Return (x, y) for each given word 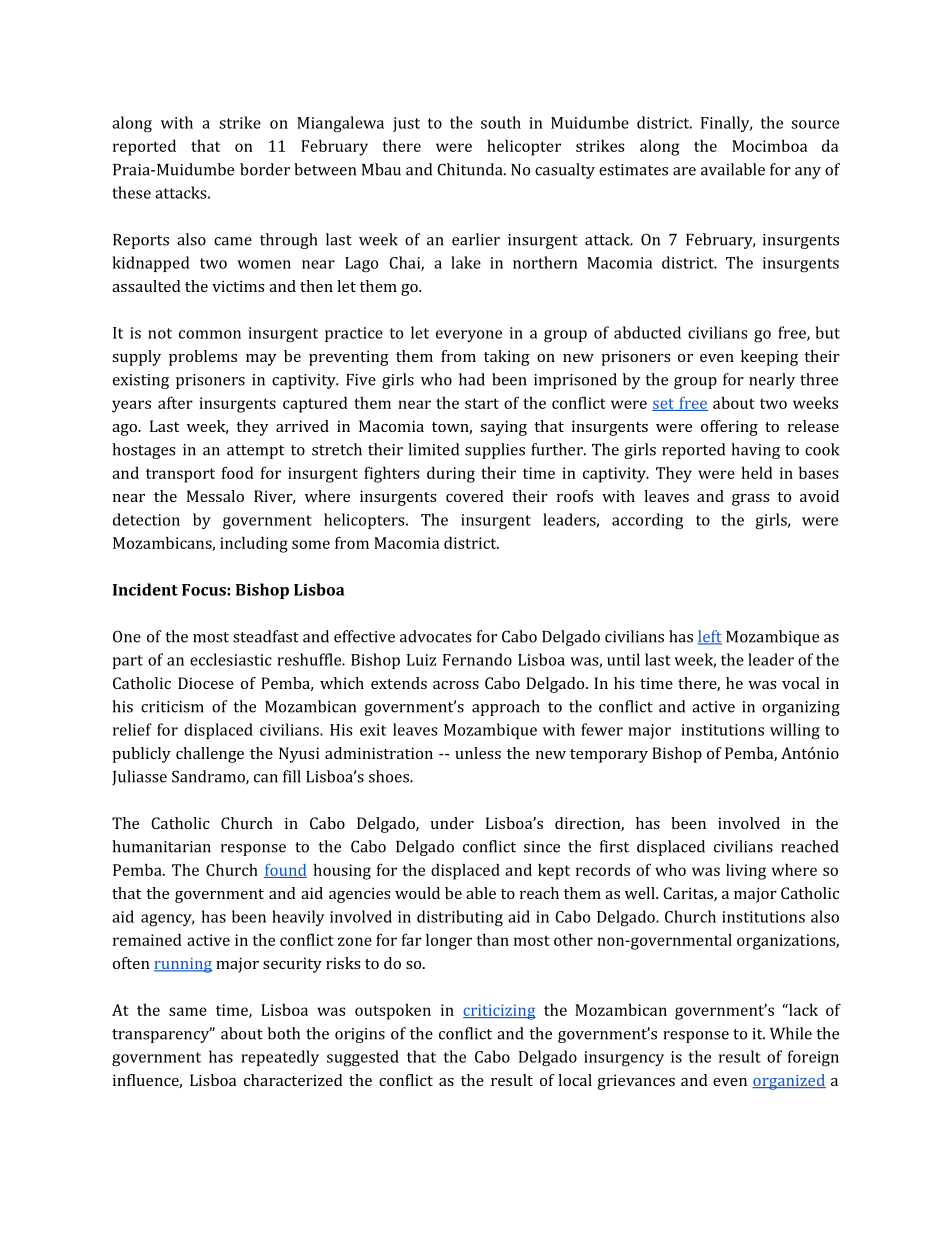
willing (795, 731)
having (755, 451)
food (238, 472)
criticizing (499, 1012)
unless (478, 753)
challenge (210, 755)
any (808, 173)
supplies (495, 451)
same (188, 1011)
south (501, 122)
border (265, 169)
